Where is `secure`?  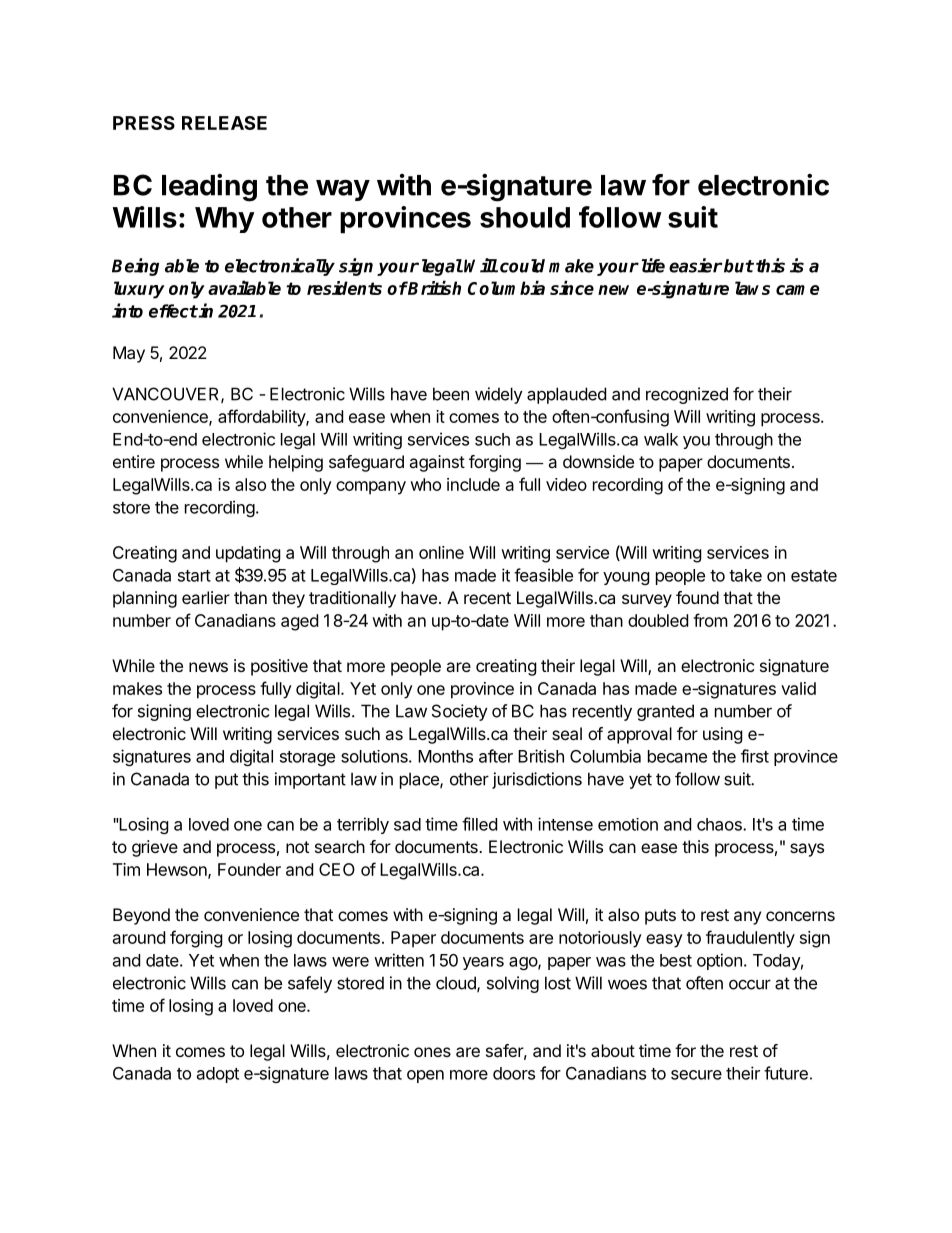
secure is located at coordinates (696, 1075).
